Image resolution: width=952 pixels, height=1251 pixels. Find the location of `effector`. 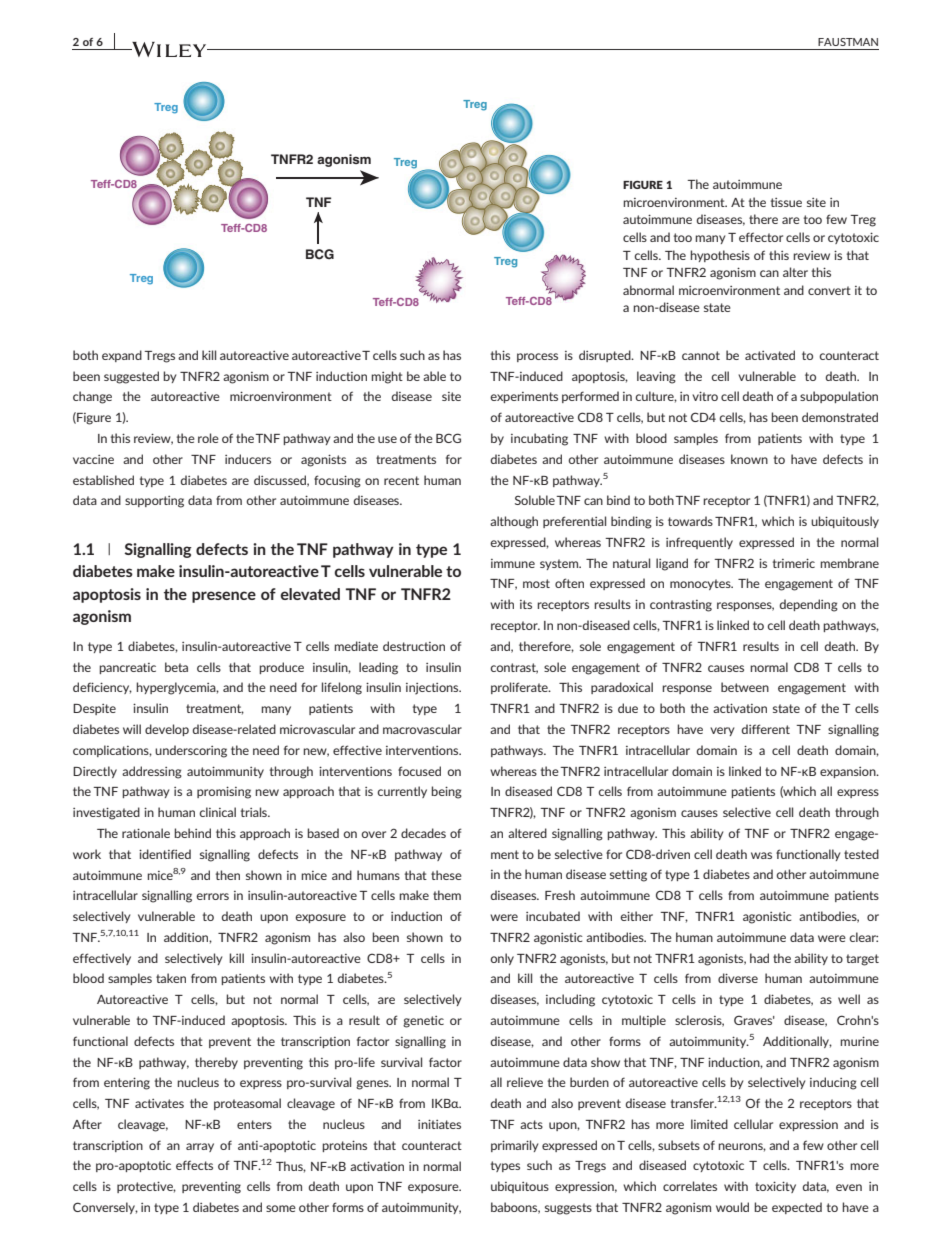

effector is located at coordinates (761, 237).
